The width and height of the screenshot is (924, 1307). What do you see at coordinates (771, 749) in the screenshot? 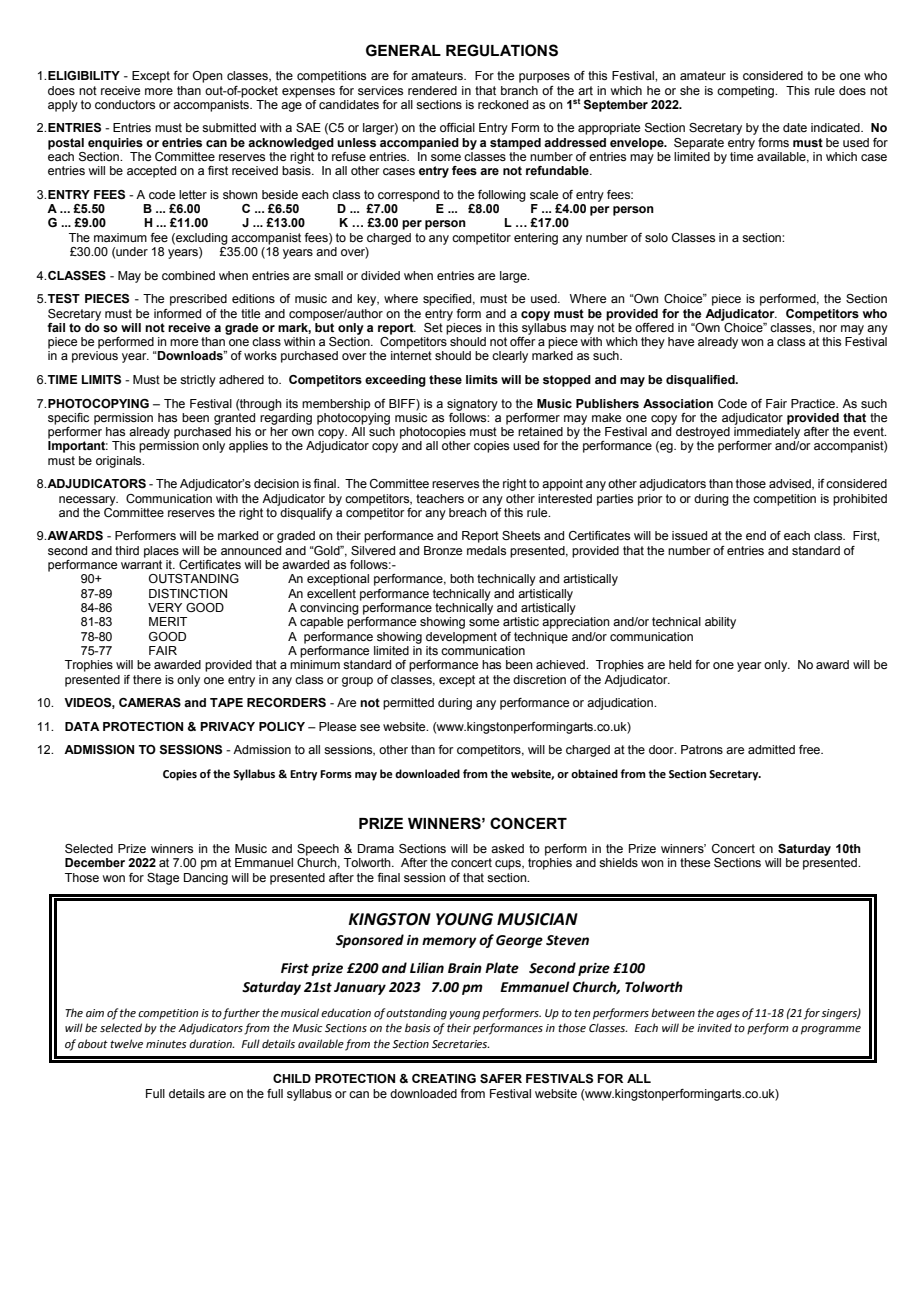
I see `admitted` at bounding box center [771, 749].
